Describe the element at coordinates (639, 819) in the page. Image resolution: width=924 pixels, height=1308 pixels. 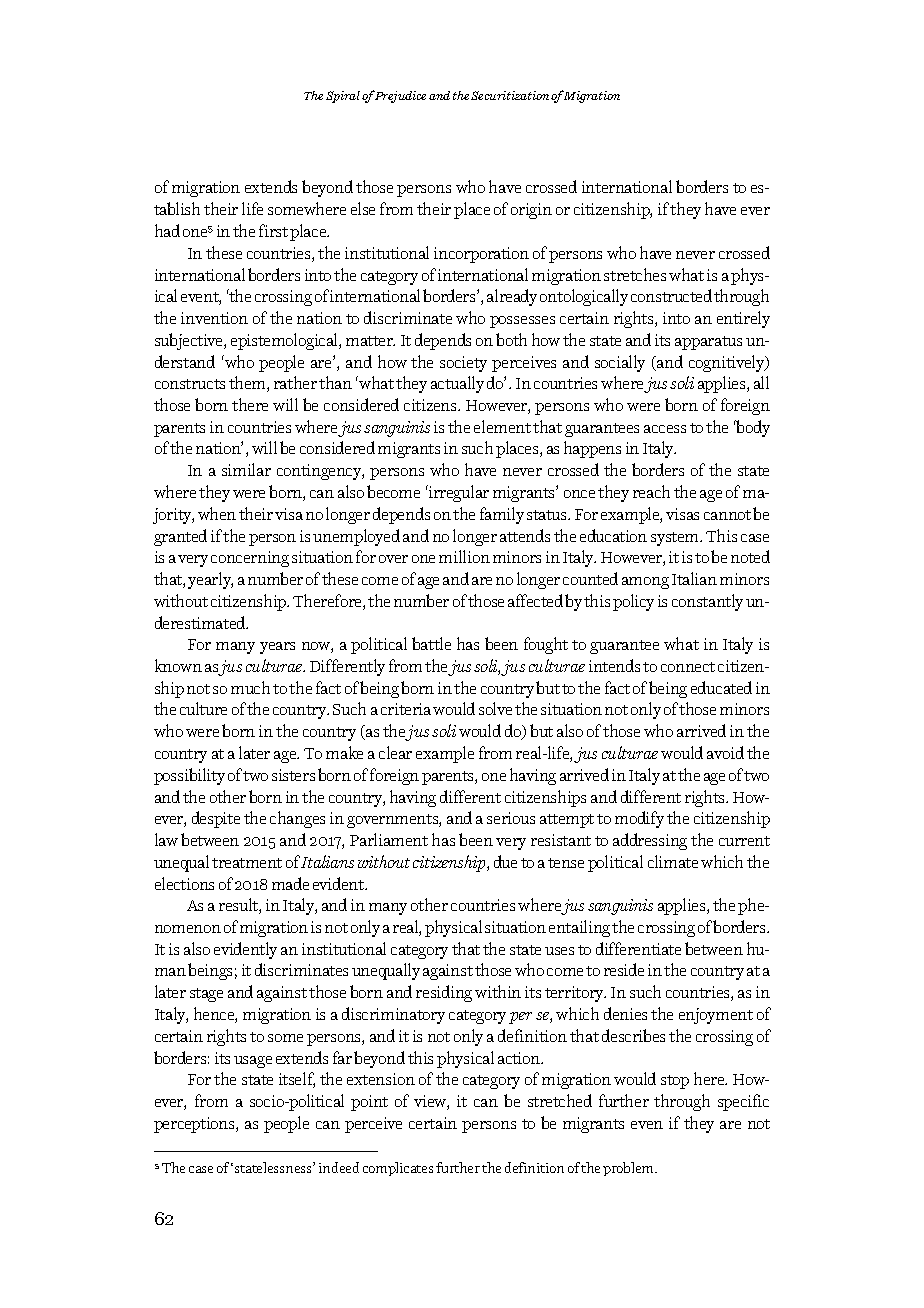
I see `modify` at that location.
